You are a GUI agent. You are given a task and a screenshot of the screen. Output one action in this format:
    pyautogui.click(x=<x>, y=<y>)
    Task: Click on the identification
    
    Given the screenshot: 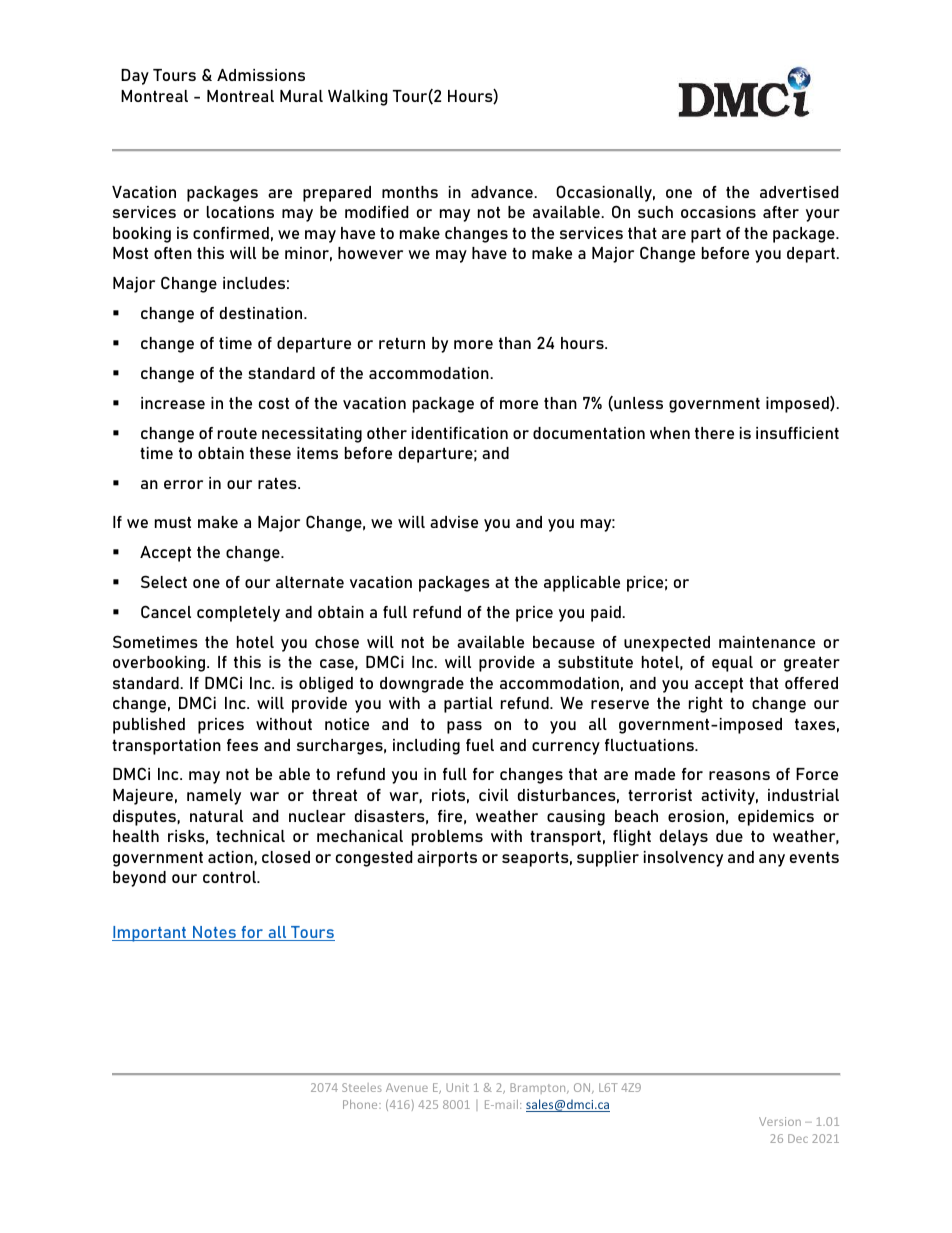 What is the action you would take?
    pyautogui.click(x=460, y=433)
